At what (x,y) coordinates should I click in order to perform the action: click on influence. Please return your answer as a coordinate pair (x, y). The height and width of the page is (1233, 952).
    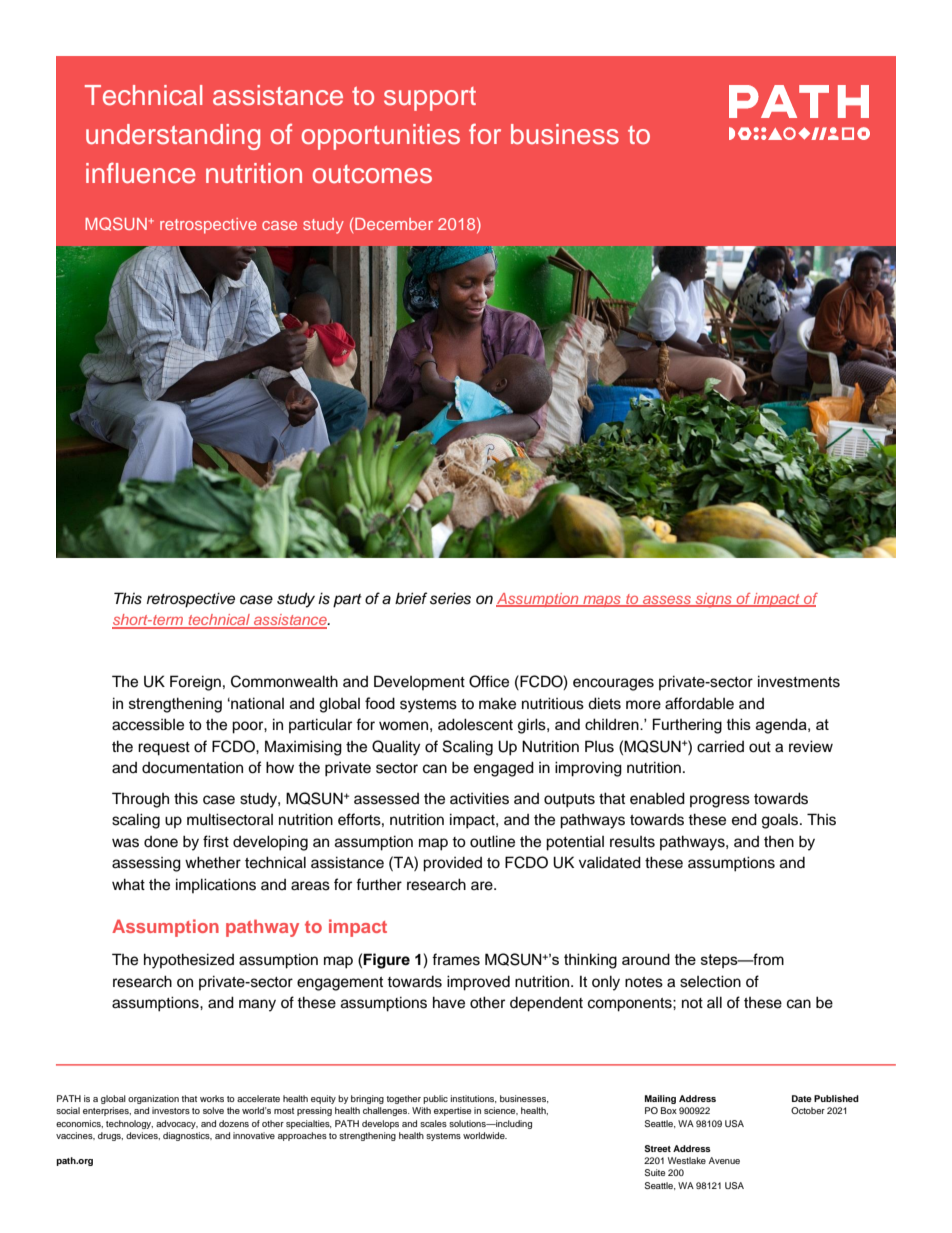
    Looking at the image, I should click on (141, 173).
